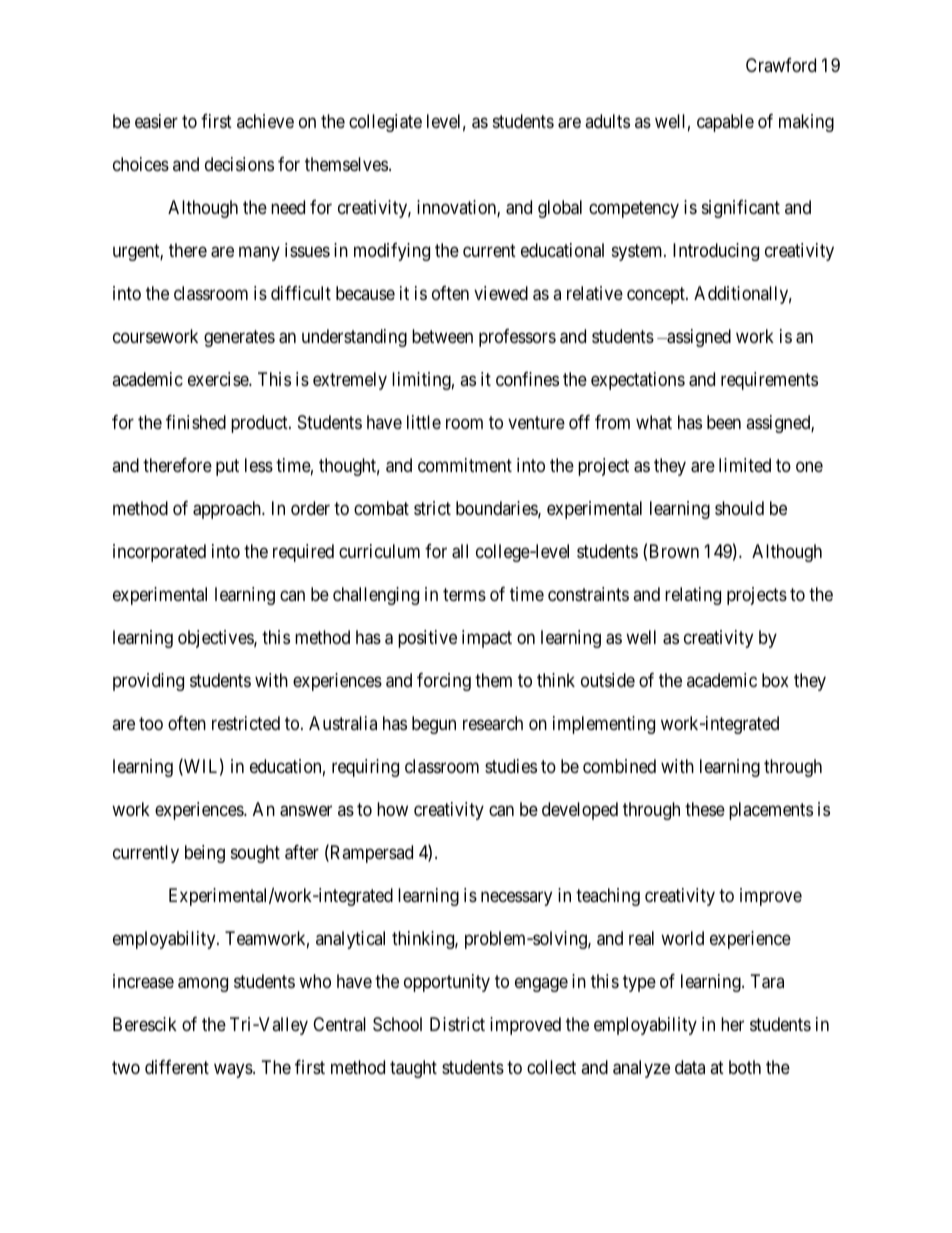  I want to click on easier, so click(156, 121).
